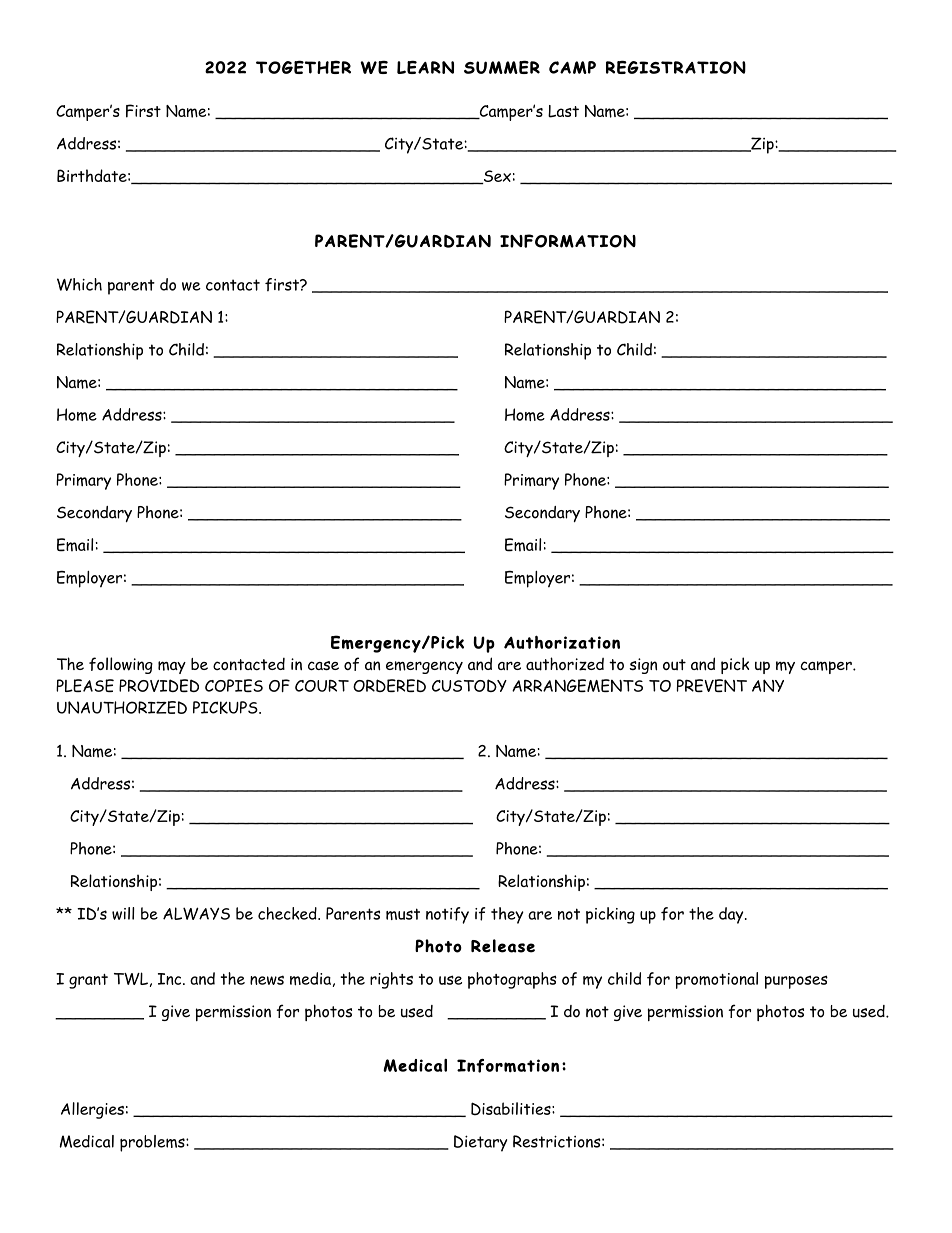  I want to click on PREVENT, so click(712, 685).
